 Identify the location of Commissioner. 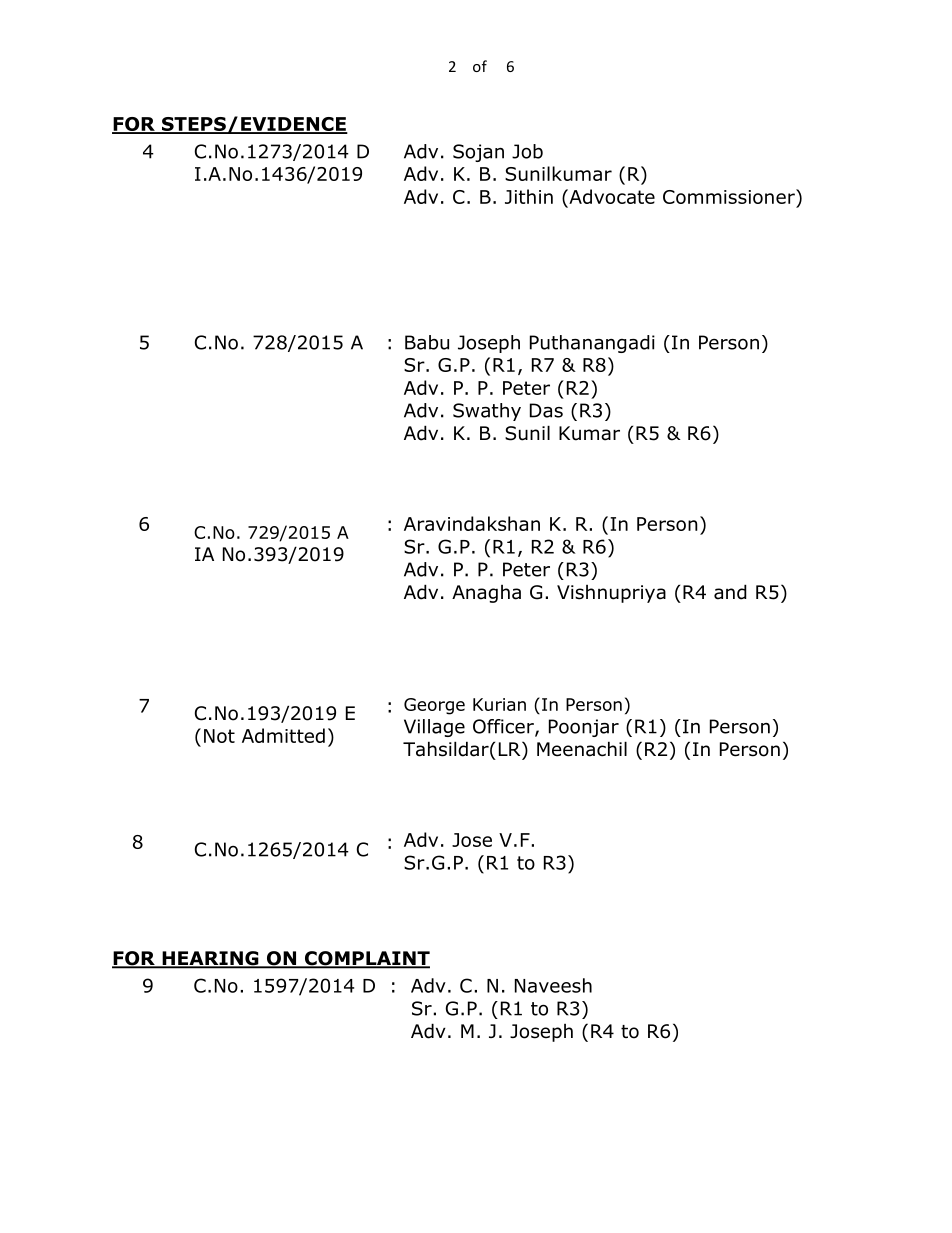
(730, 196).
